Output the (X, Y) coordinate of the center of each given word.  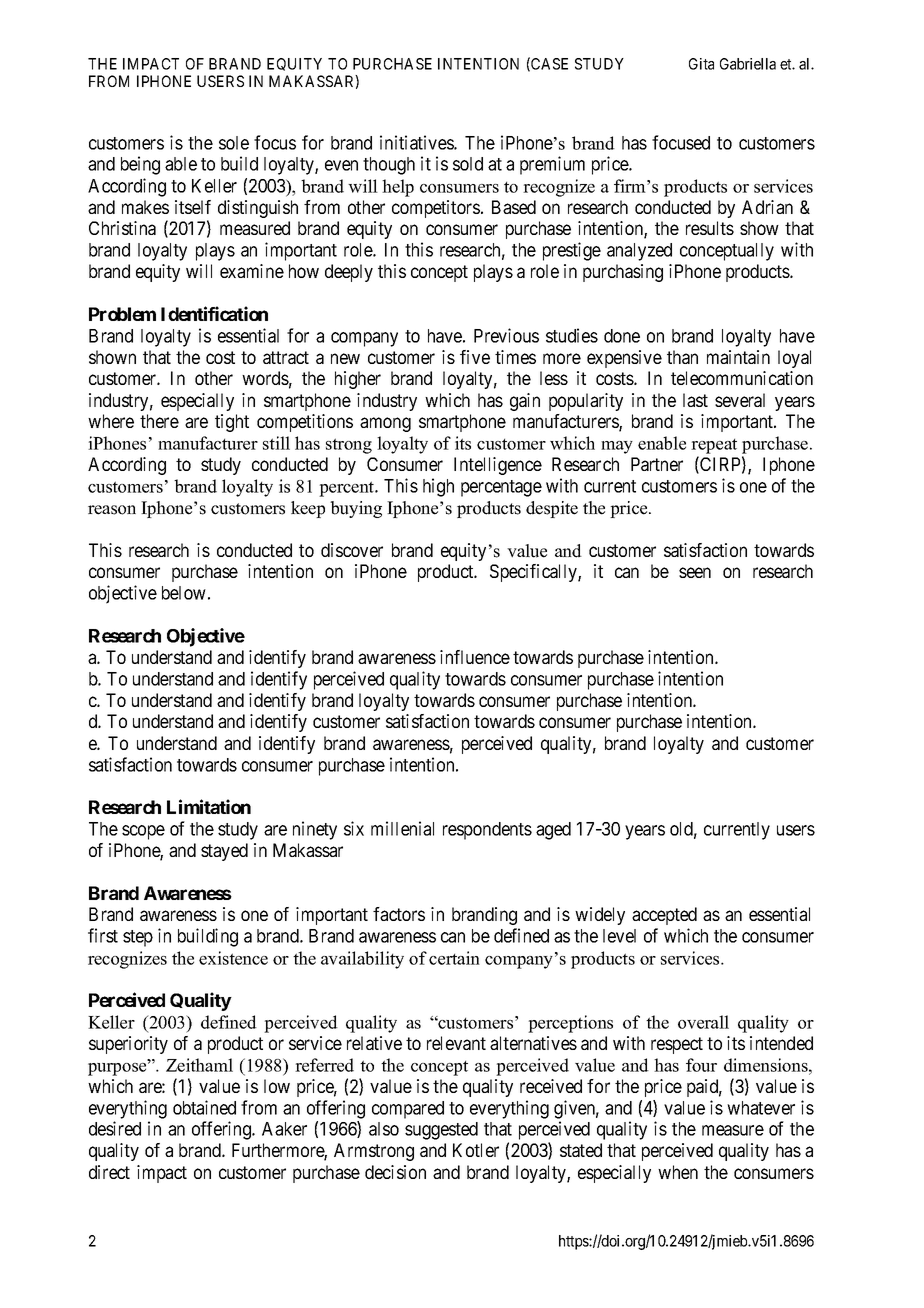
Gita (701, 64)
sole (234, 143)
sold (468, 164)
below (184, 593)
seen (695, 572)
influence (475, 657)
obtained (204, 1107)
